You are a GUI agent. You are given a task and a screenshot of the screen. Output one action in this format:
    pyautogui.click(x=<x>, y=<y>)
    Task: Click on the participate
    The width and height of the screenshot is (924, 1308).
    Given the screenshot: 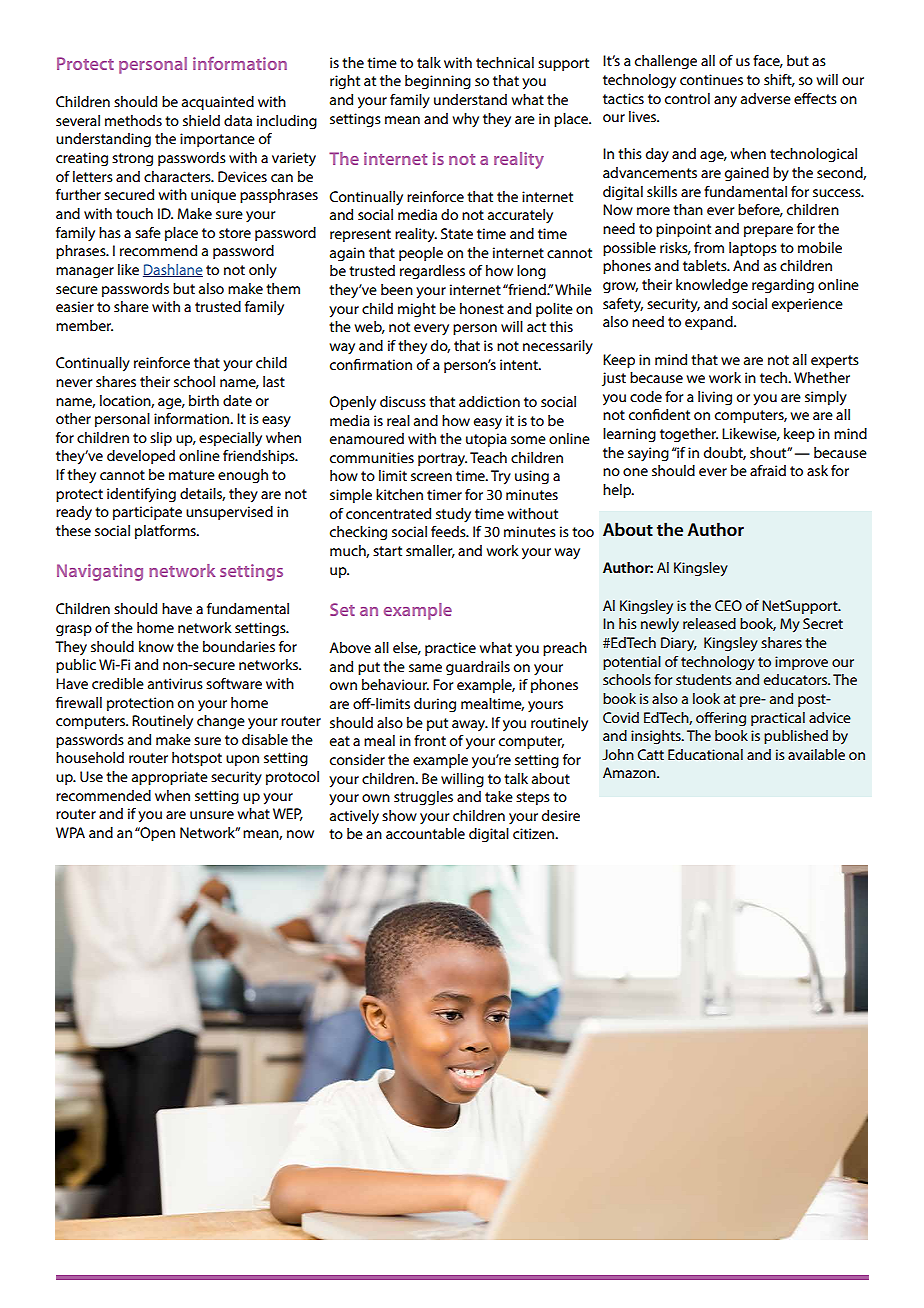 What is the action you would take?
    pyautogui.click(x=147, y=513)
